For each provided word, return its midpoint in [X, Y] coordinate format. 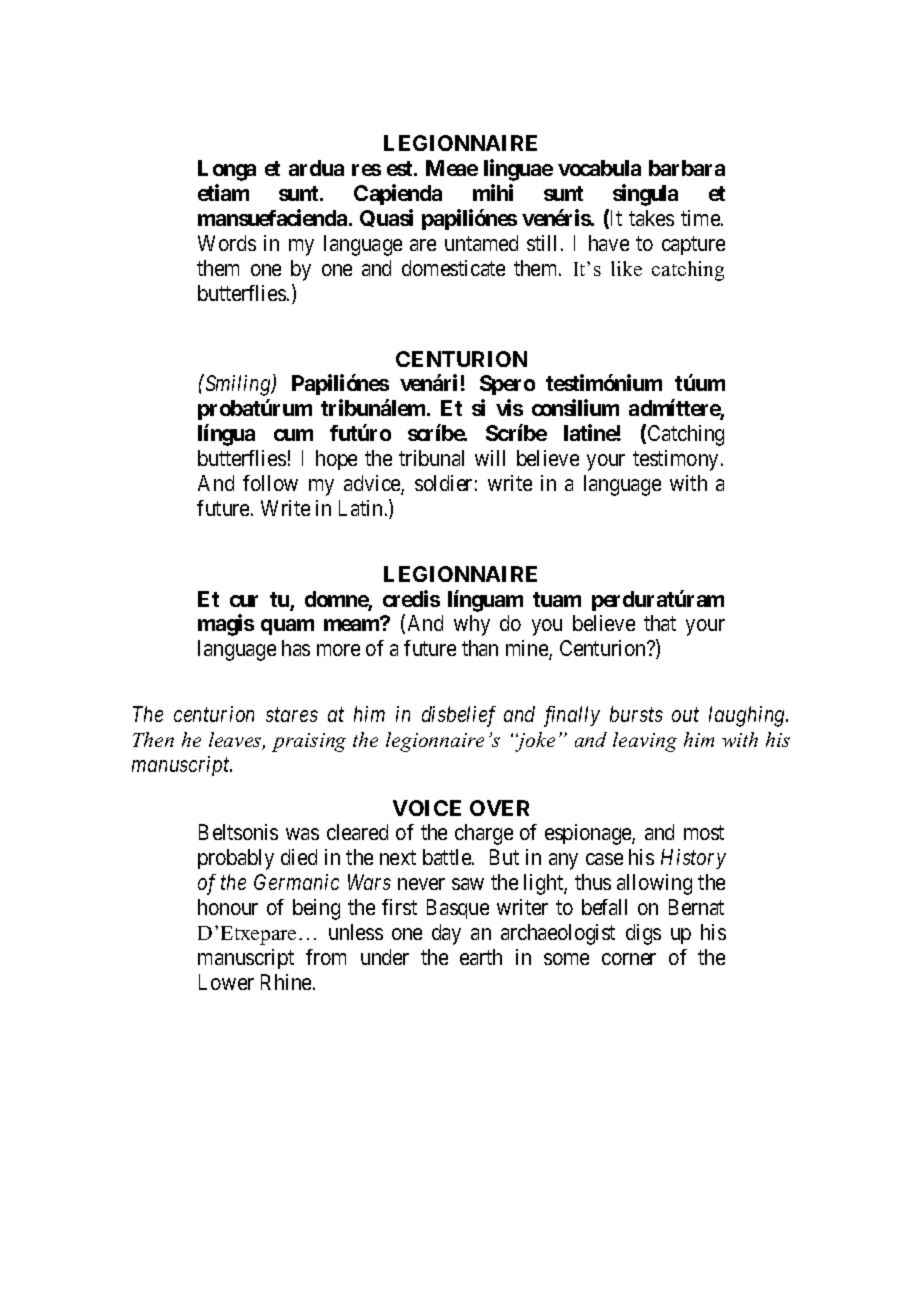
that [660, 623]
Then [153, 739]
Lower [226, 982]
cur [244, 601]
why [472, 625]
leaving [645, 742]
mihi [493, 192]
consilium [575, 408]
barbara [687, 168]
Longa [227, 170]
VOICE [427, 808]
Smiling [238, 385]
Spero [507, 385]
